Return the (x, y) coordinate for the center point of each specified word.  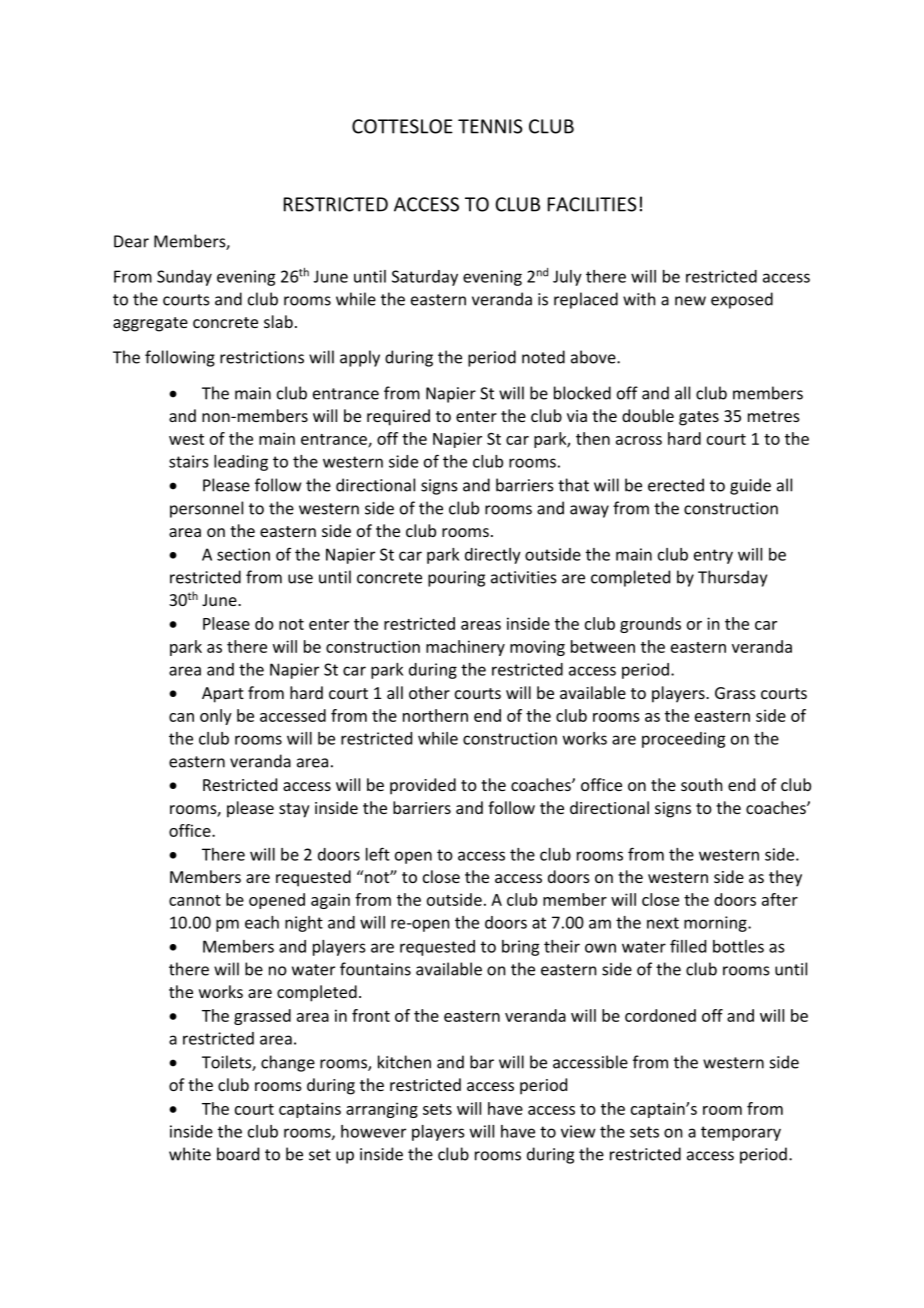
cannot (195, 900)
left (378, 854)
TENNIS (490, 126)
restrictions (262, 357)
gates (699, 418)
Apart (223, 695)
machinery (465, 648)
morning (716, 924)
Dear (131, 241)
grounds (650, 625)
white (190, 1154)
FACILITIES (592, 204)
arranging (382, 1110)
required (398, 417)
